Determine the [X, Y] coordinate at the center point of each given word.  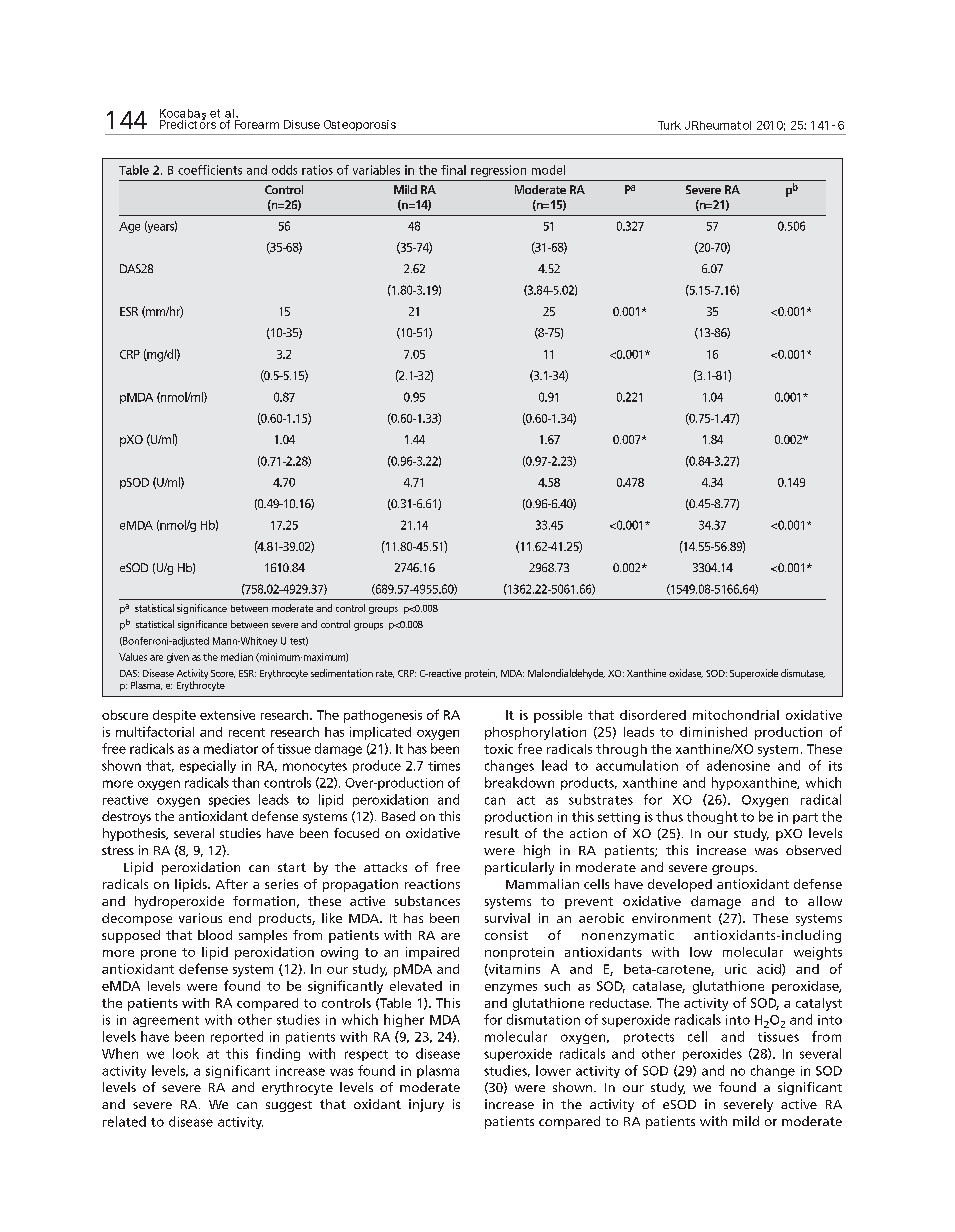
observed [813, 850]
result [502, 833]
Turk [669, 125]
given [178, 658]
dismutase [803, 673]
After [232, 884]
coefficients [210, 170]
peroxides [712, 1054]
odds [284, 170]
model [548, 170]
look [186, 1053]
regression [498, 171]
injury [426, 1105]
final [453, 170]
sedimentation [342, 673]
